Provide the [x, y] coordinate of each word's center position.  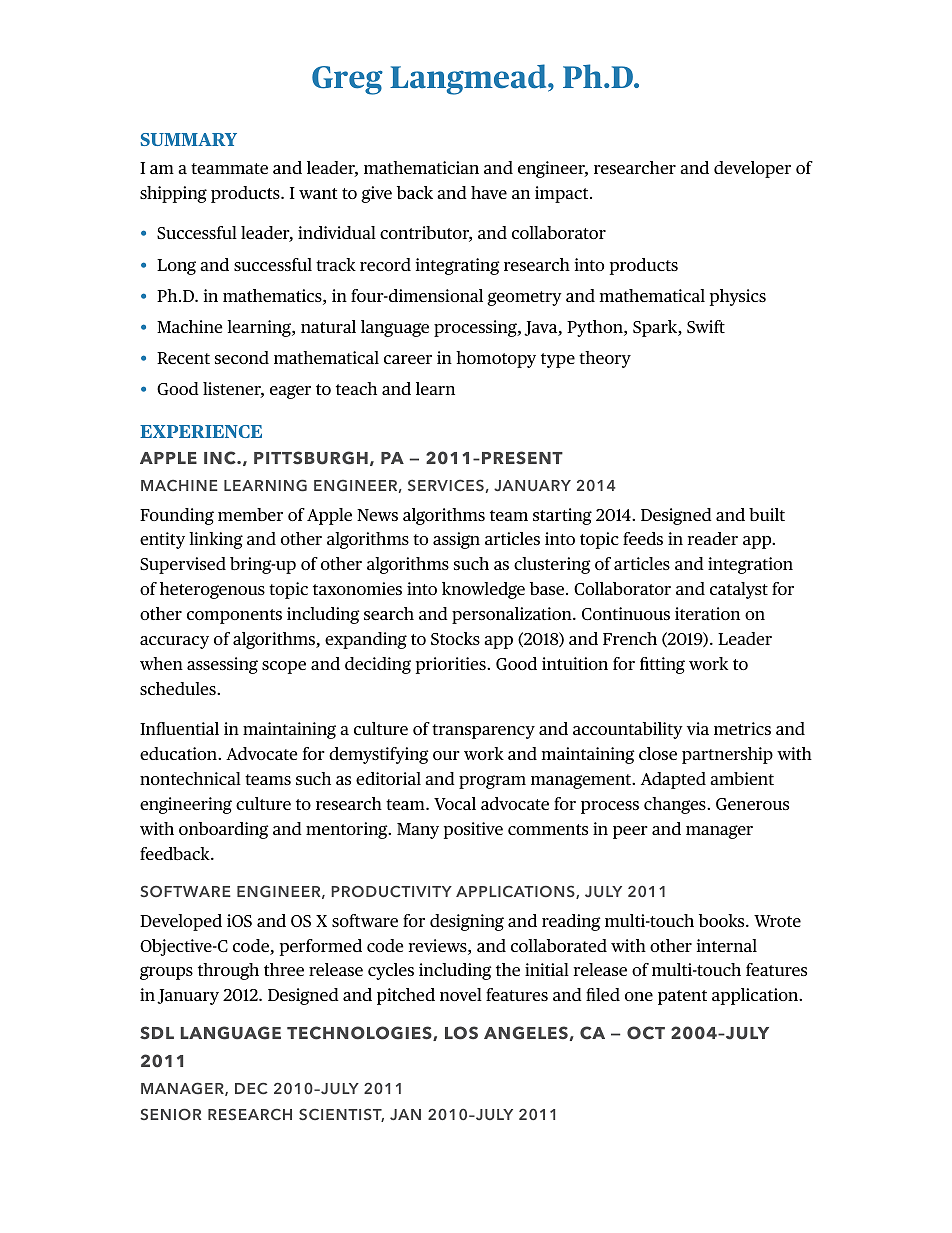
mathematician [421, 167]
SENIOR [170, 1114]
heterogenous [212, 590]
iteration [707, 613]
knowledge [483, 590]
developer [752, 169]
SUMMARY [188, 139]
